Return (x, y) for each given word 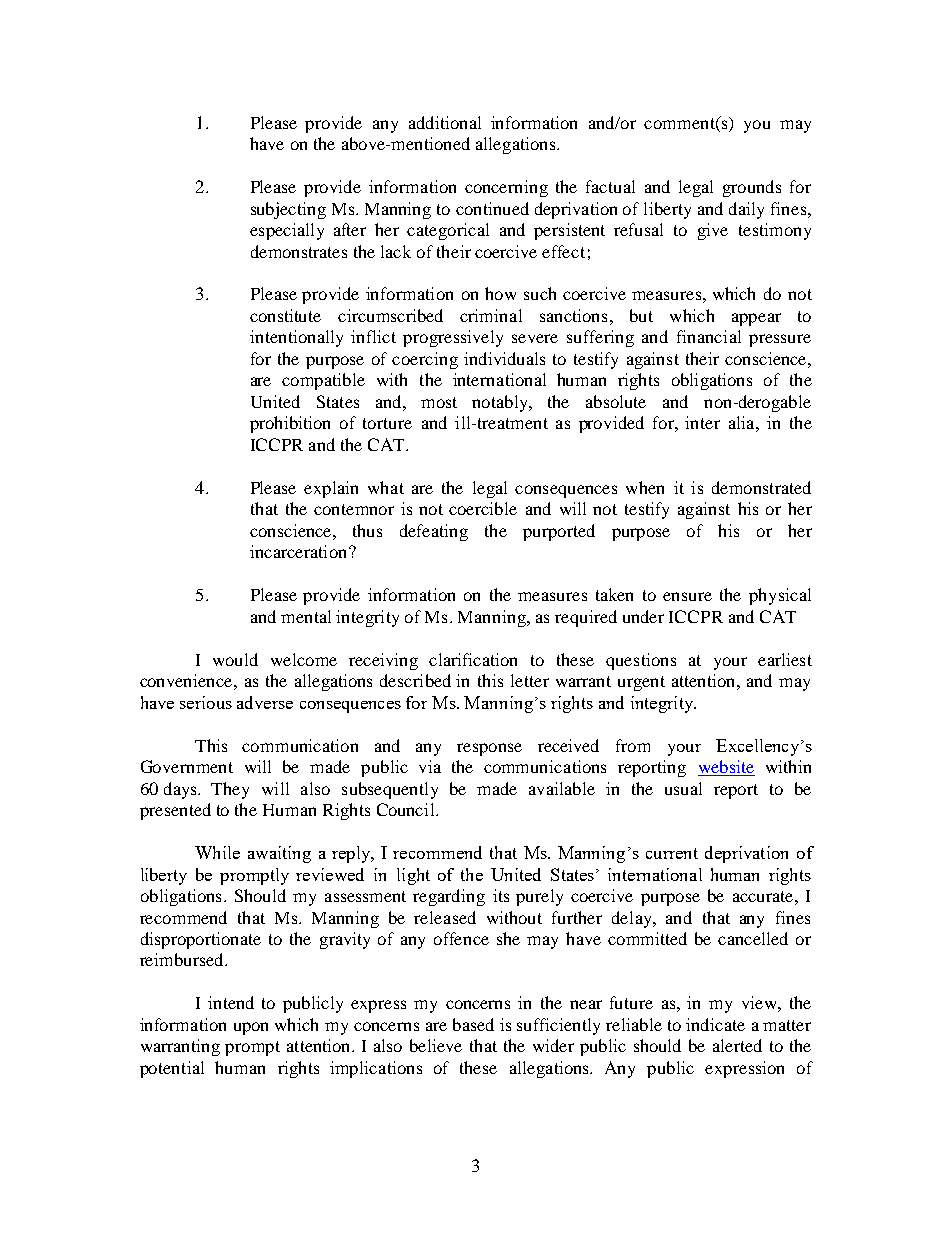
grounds (752, 188)
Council (407, 809)
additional (445, 122)
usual (683, 788)
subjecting (288, 210)
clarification (473, 659)
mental (306, 616)
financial (709, 336)
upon (251, 1028)
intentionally (296, 338)
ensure (687, 596)
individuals (504, 358)
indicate (715, 1024)
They (230, 790)
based (473, 1024)
